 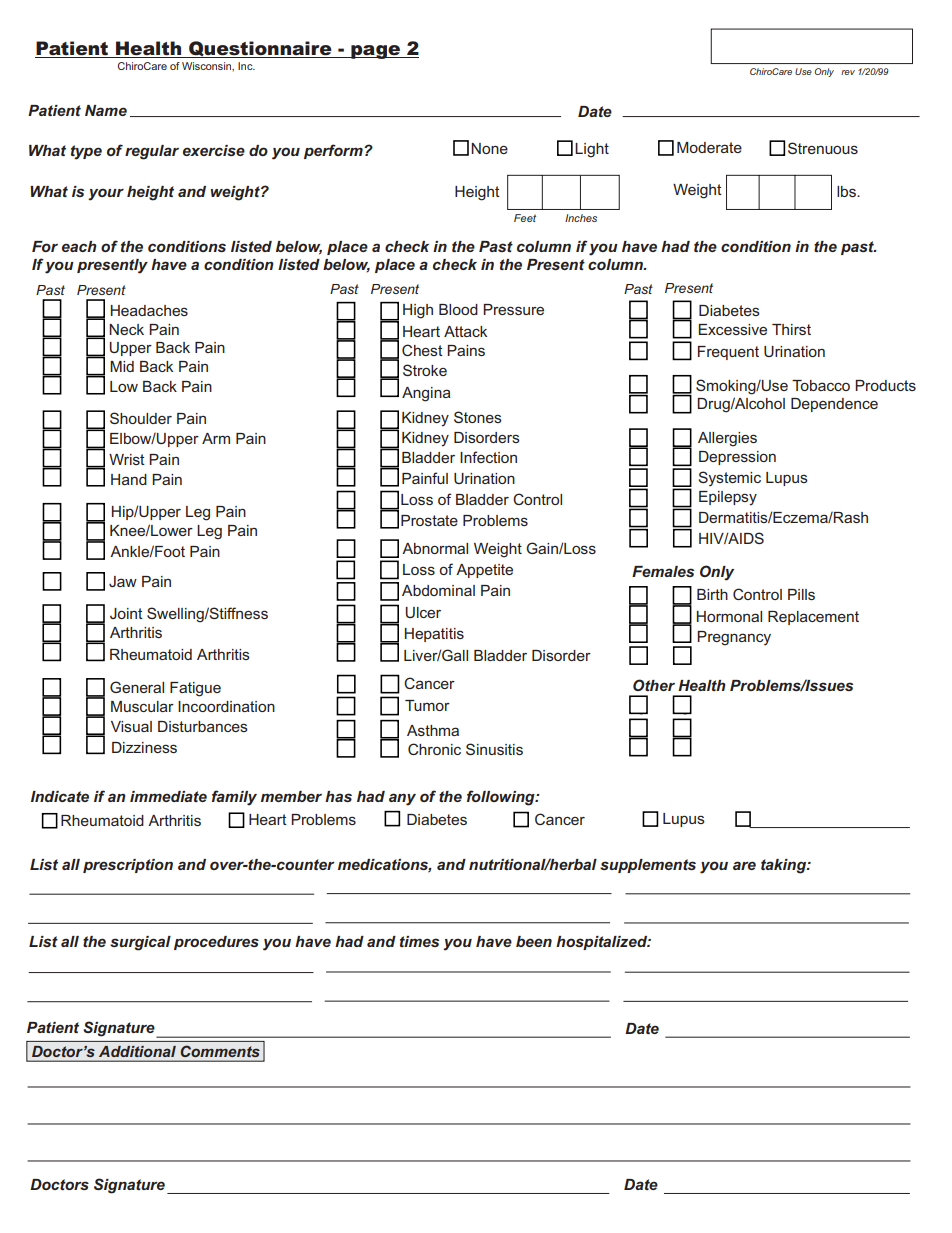 What do you see at coordinates (734, 638) in the screenshot?
I see `Pregnancy` at bounding box center [734, 638].
